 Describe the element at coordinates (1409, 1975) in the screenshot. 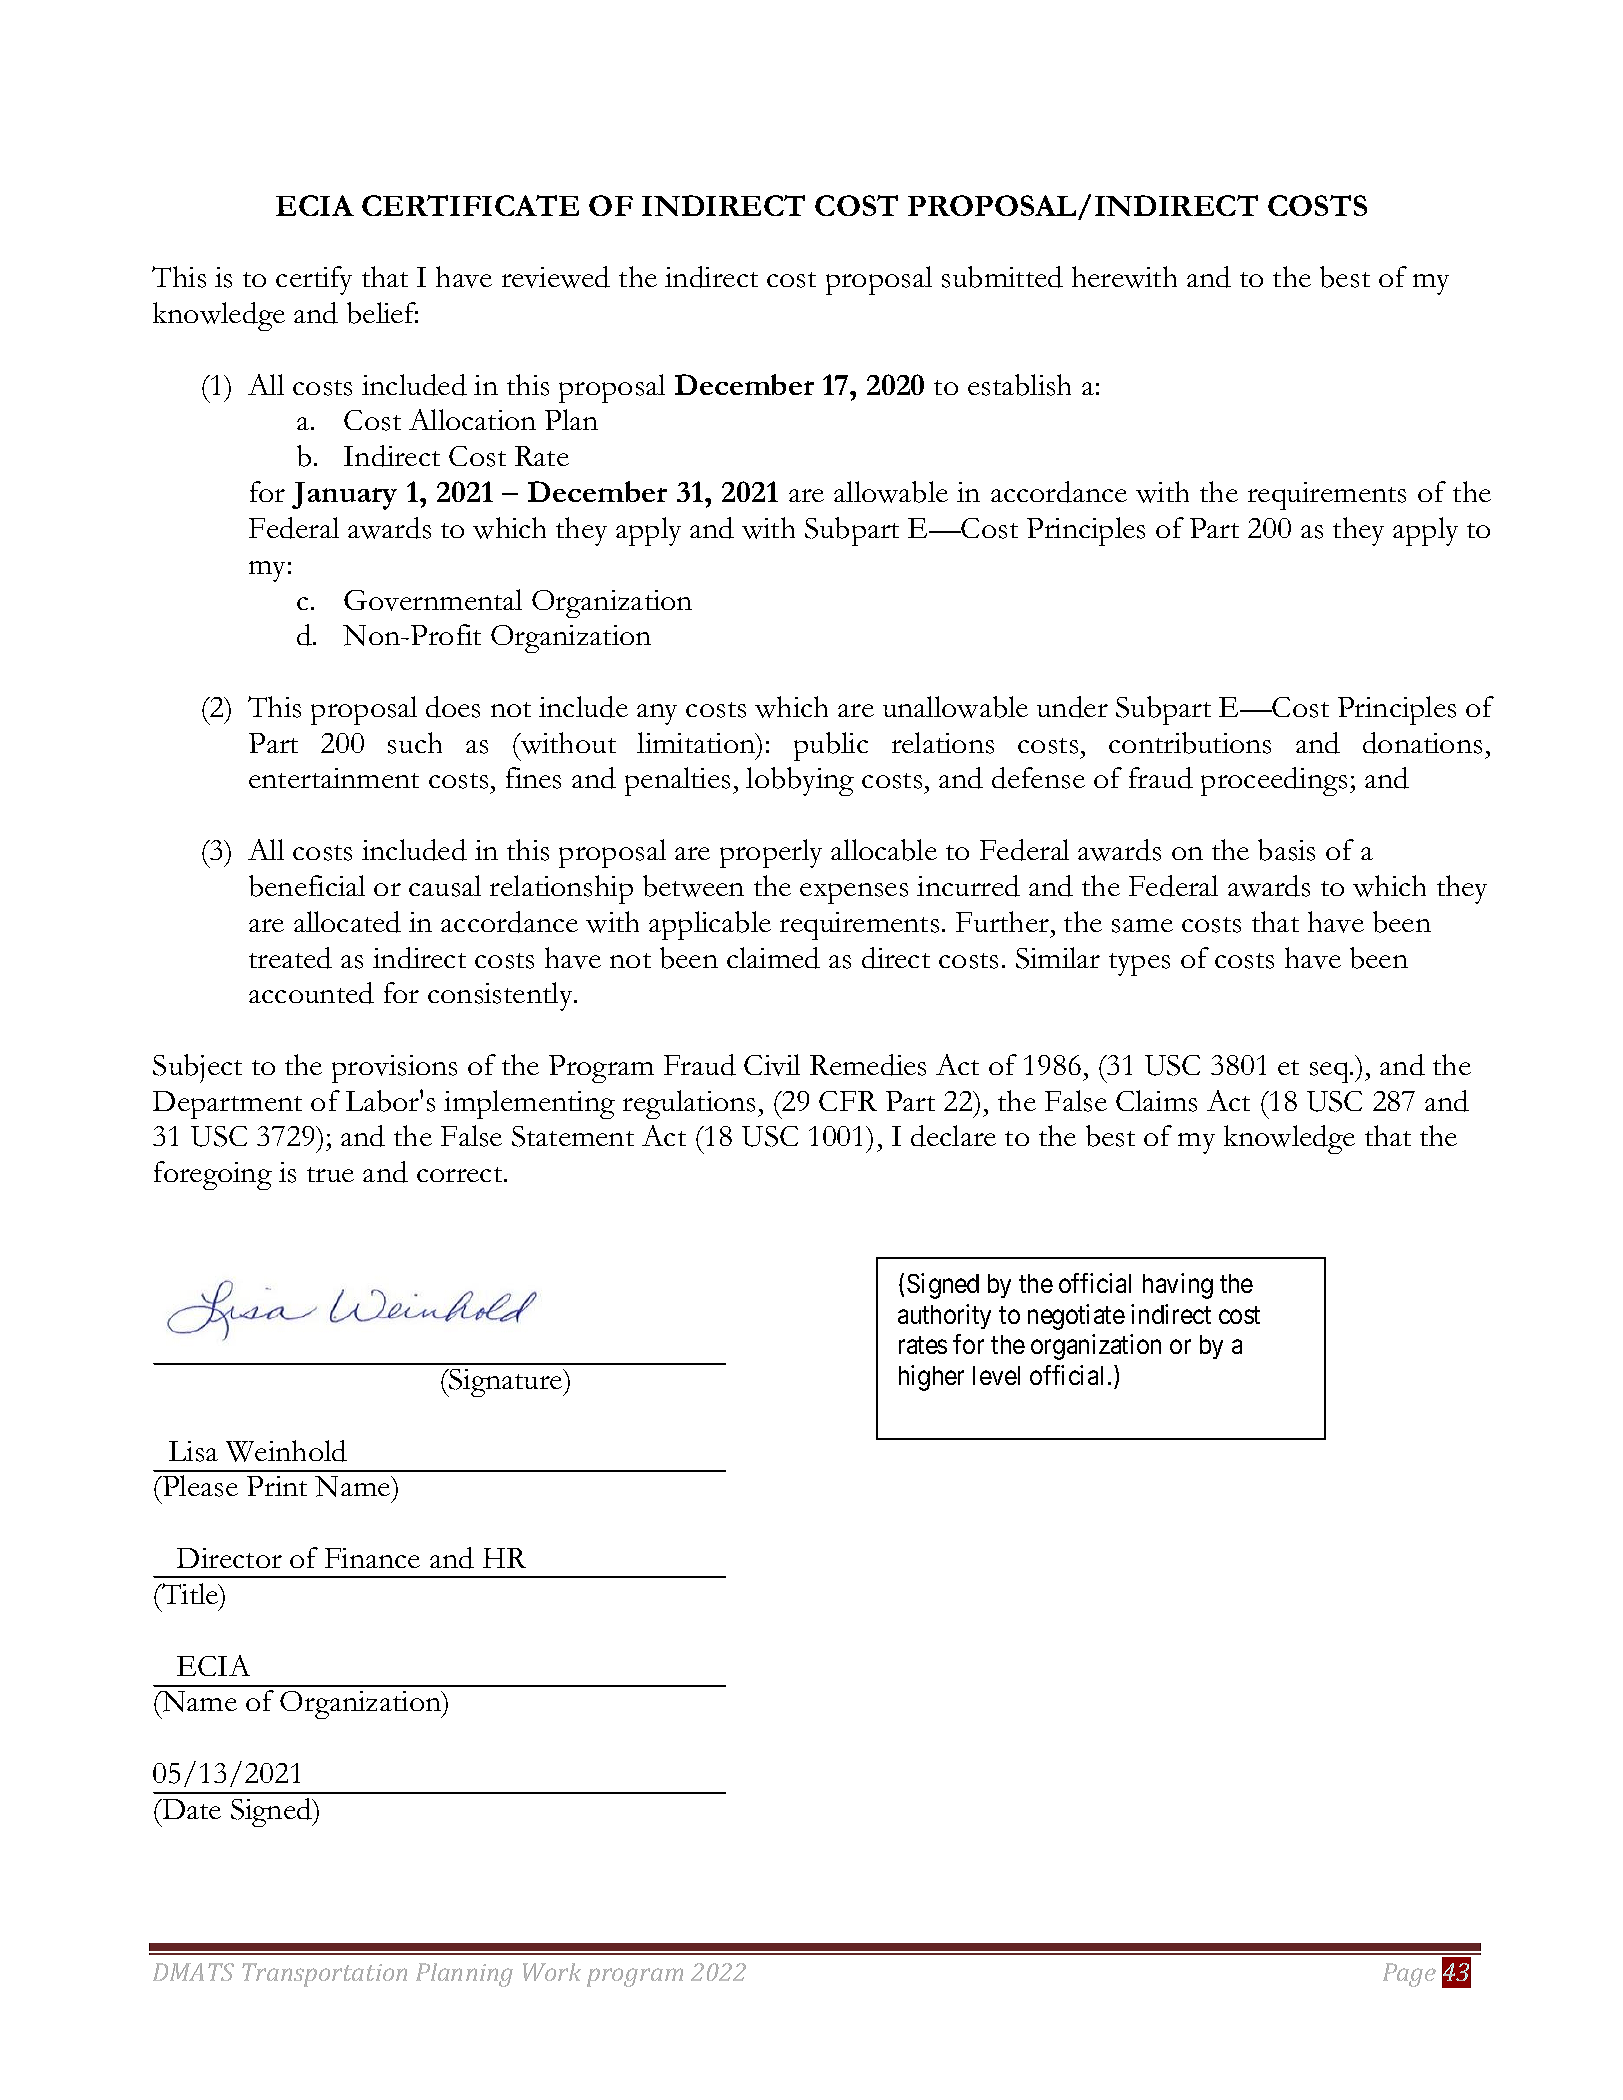

I see `Page` at that location.
